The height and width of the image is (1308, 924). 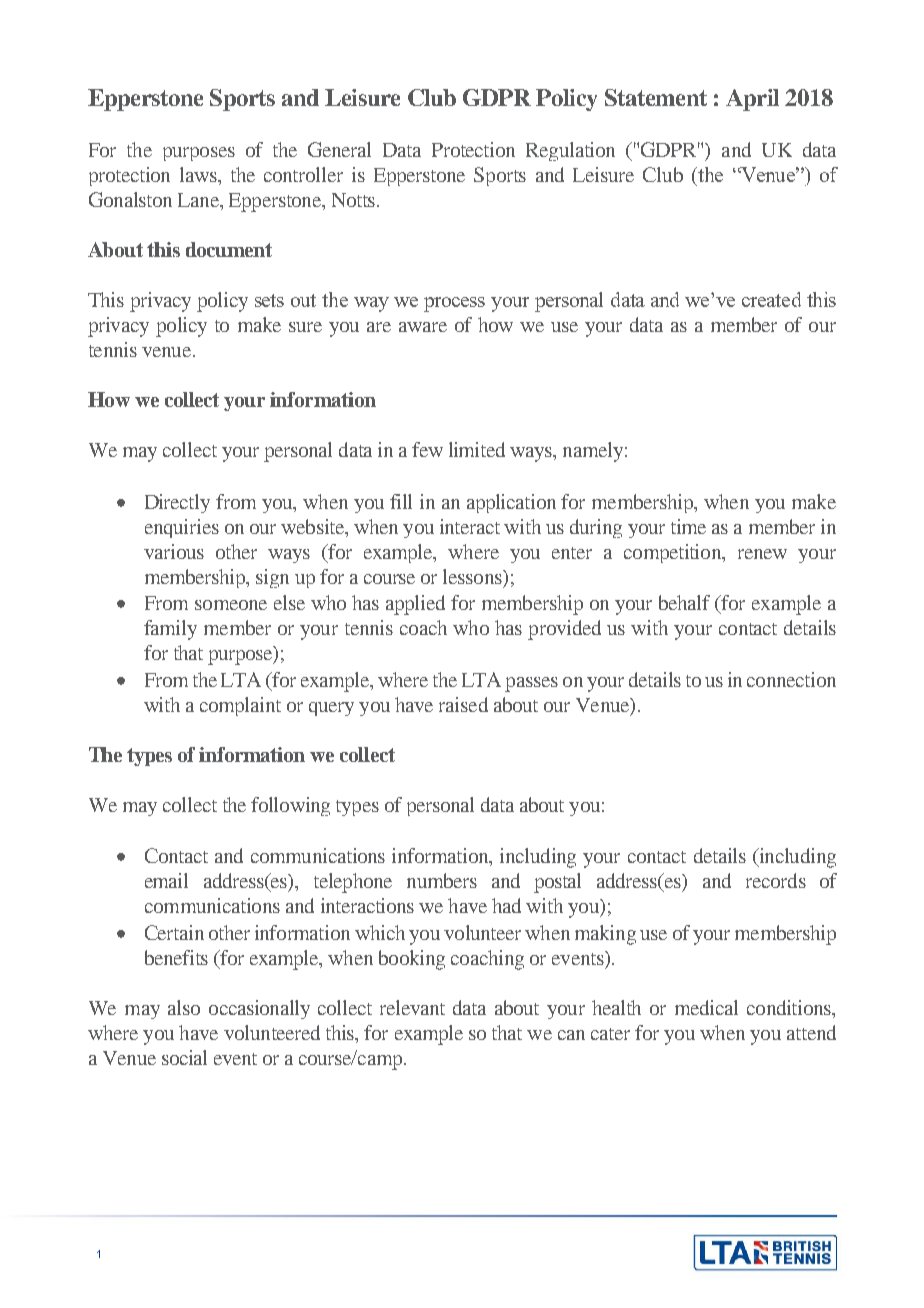 What do you see at coordinates (272, 578) in the image?
I see `sign` at bounding box center [272, 578].
